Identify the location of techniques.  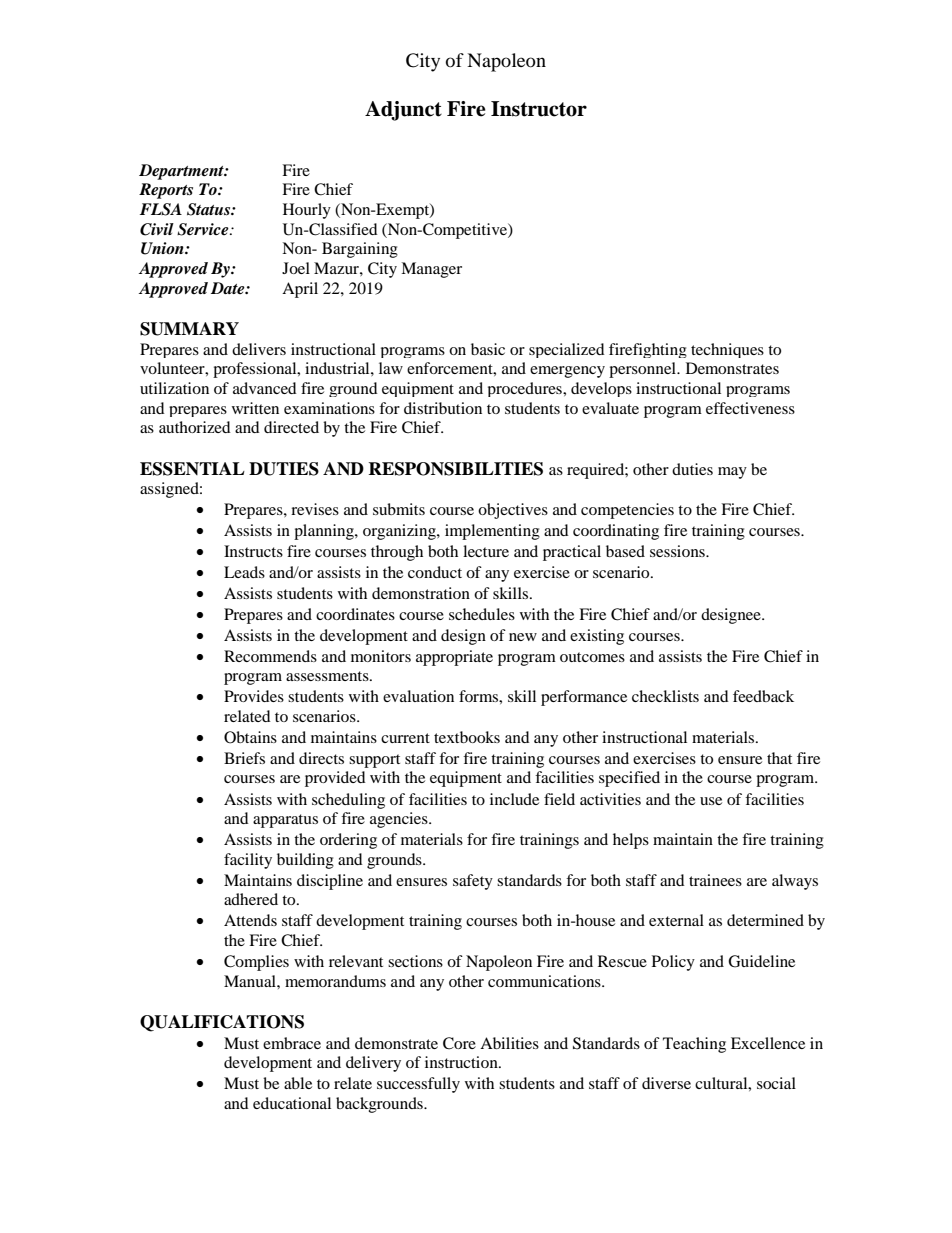
(727, 350).
